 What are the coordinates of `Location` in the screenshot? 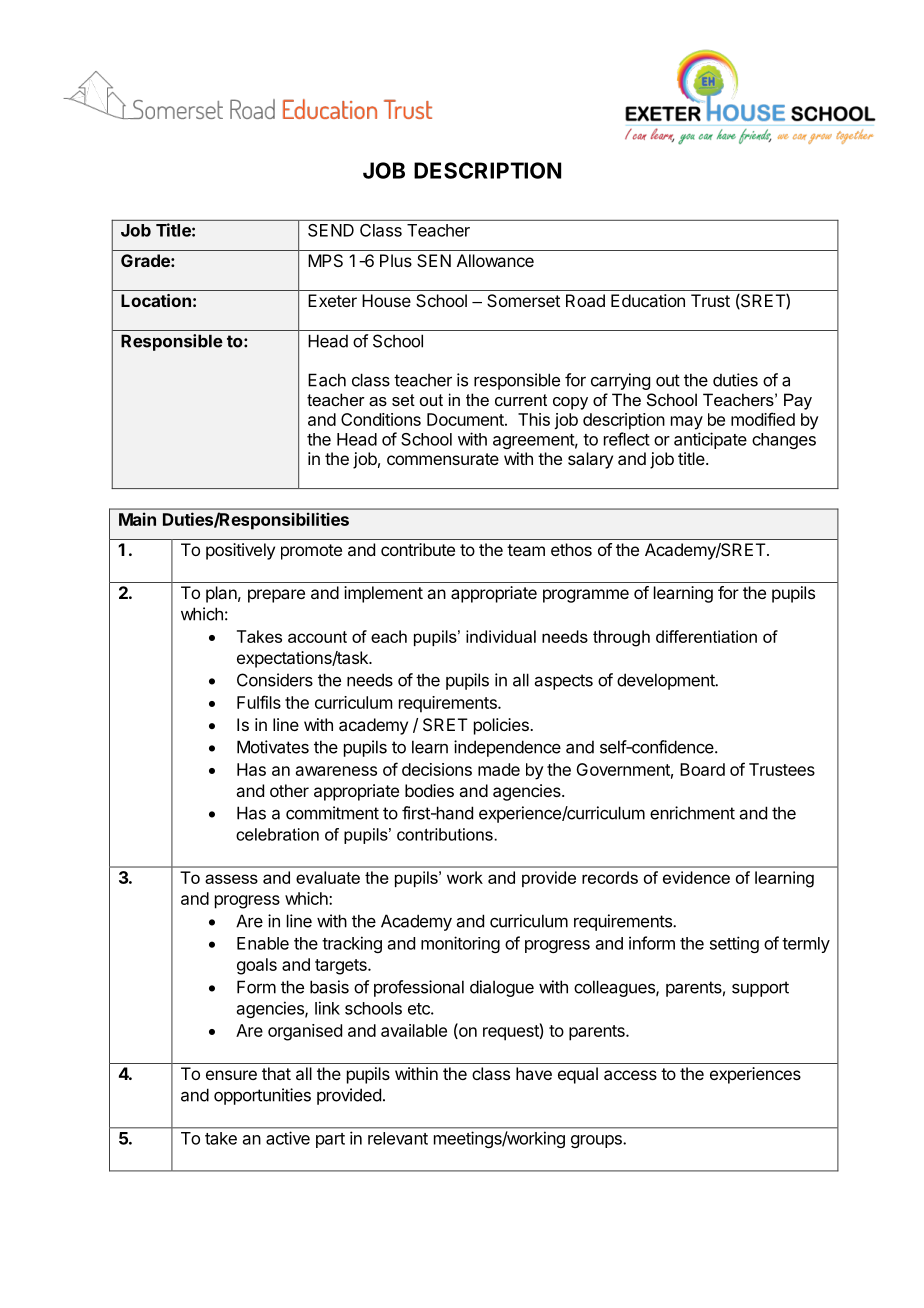 It's located at (156, 300).
